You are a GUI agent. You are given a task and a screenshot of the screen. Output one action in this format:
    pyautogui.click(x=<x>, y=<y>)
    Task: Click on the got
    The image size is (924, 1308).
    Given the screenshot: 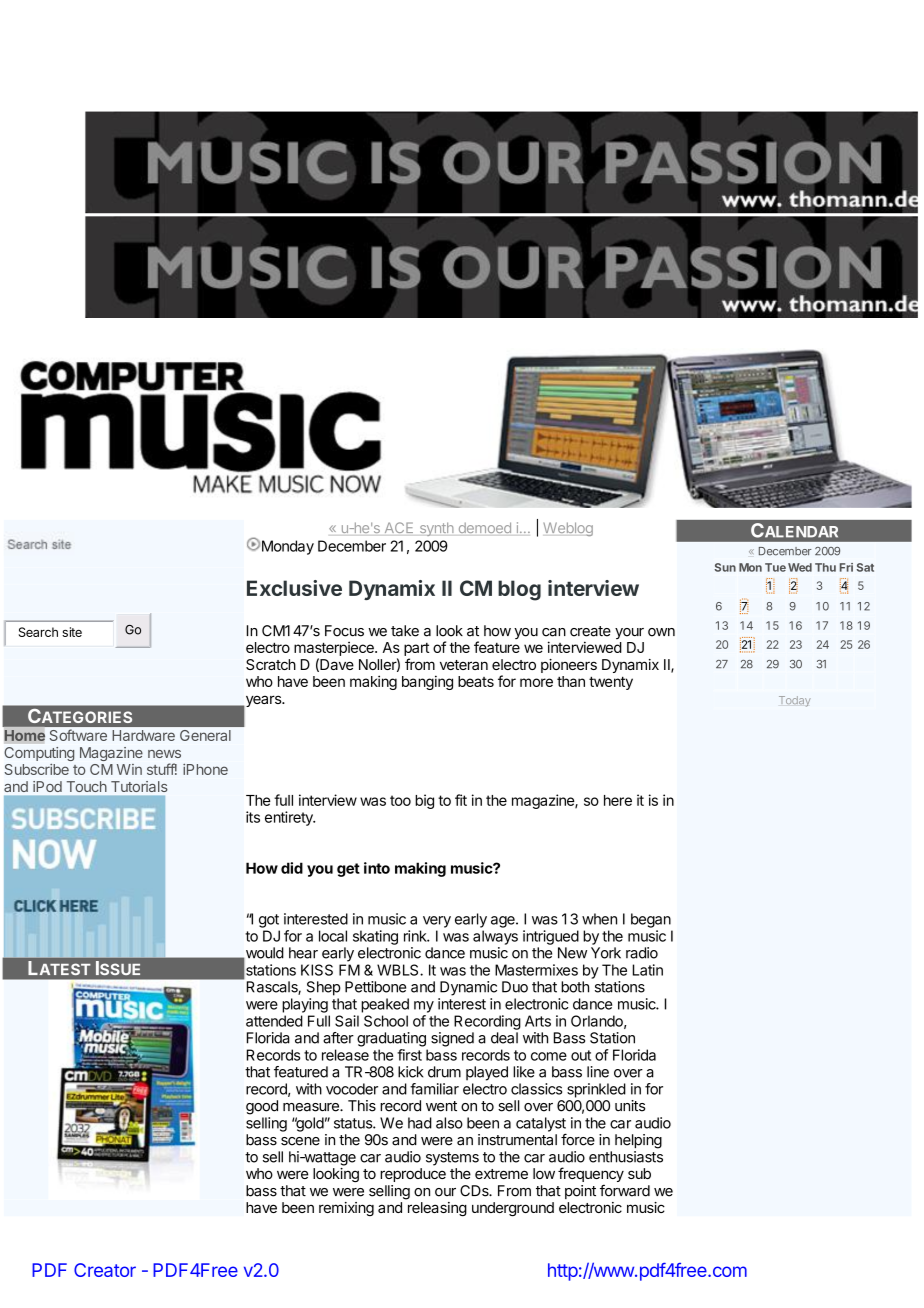 What is the action you would take?
    pyautogui.click(x=269, y=921)
